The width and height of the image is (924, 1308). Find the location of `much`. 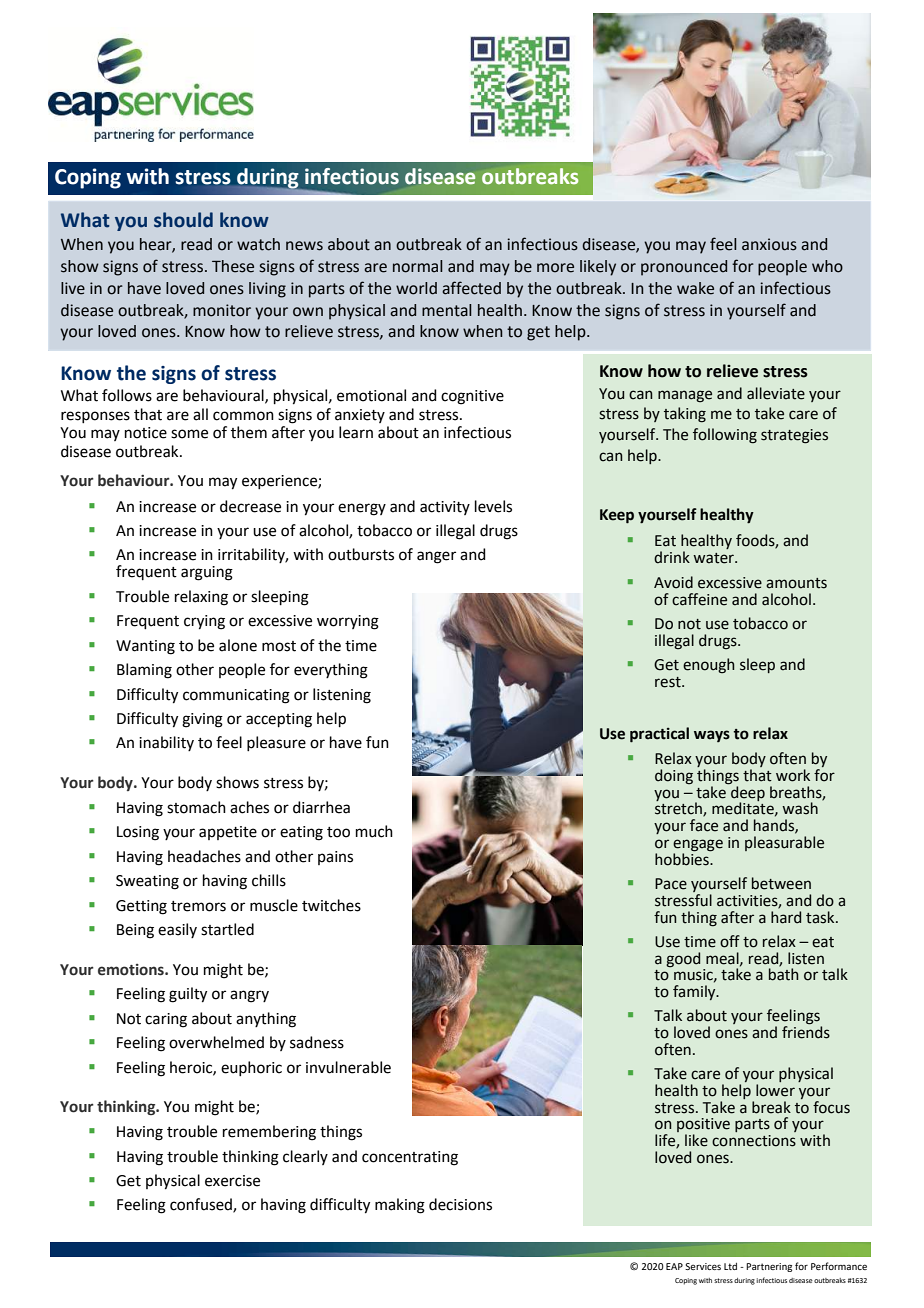

much is located at coordinates (374, 831).
